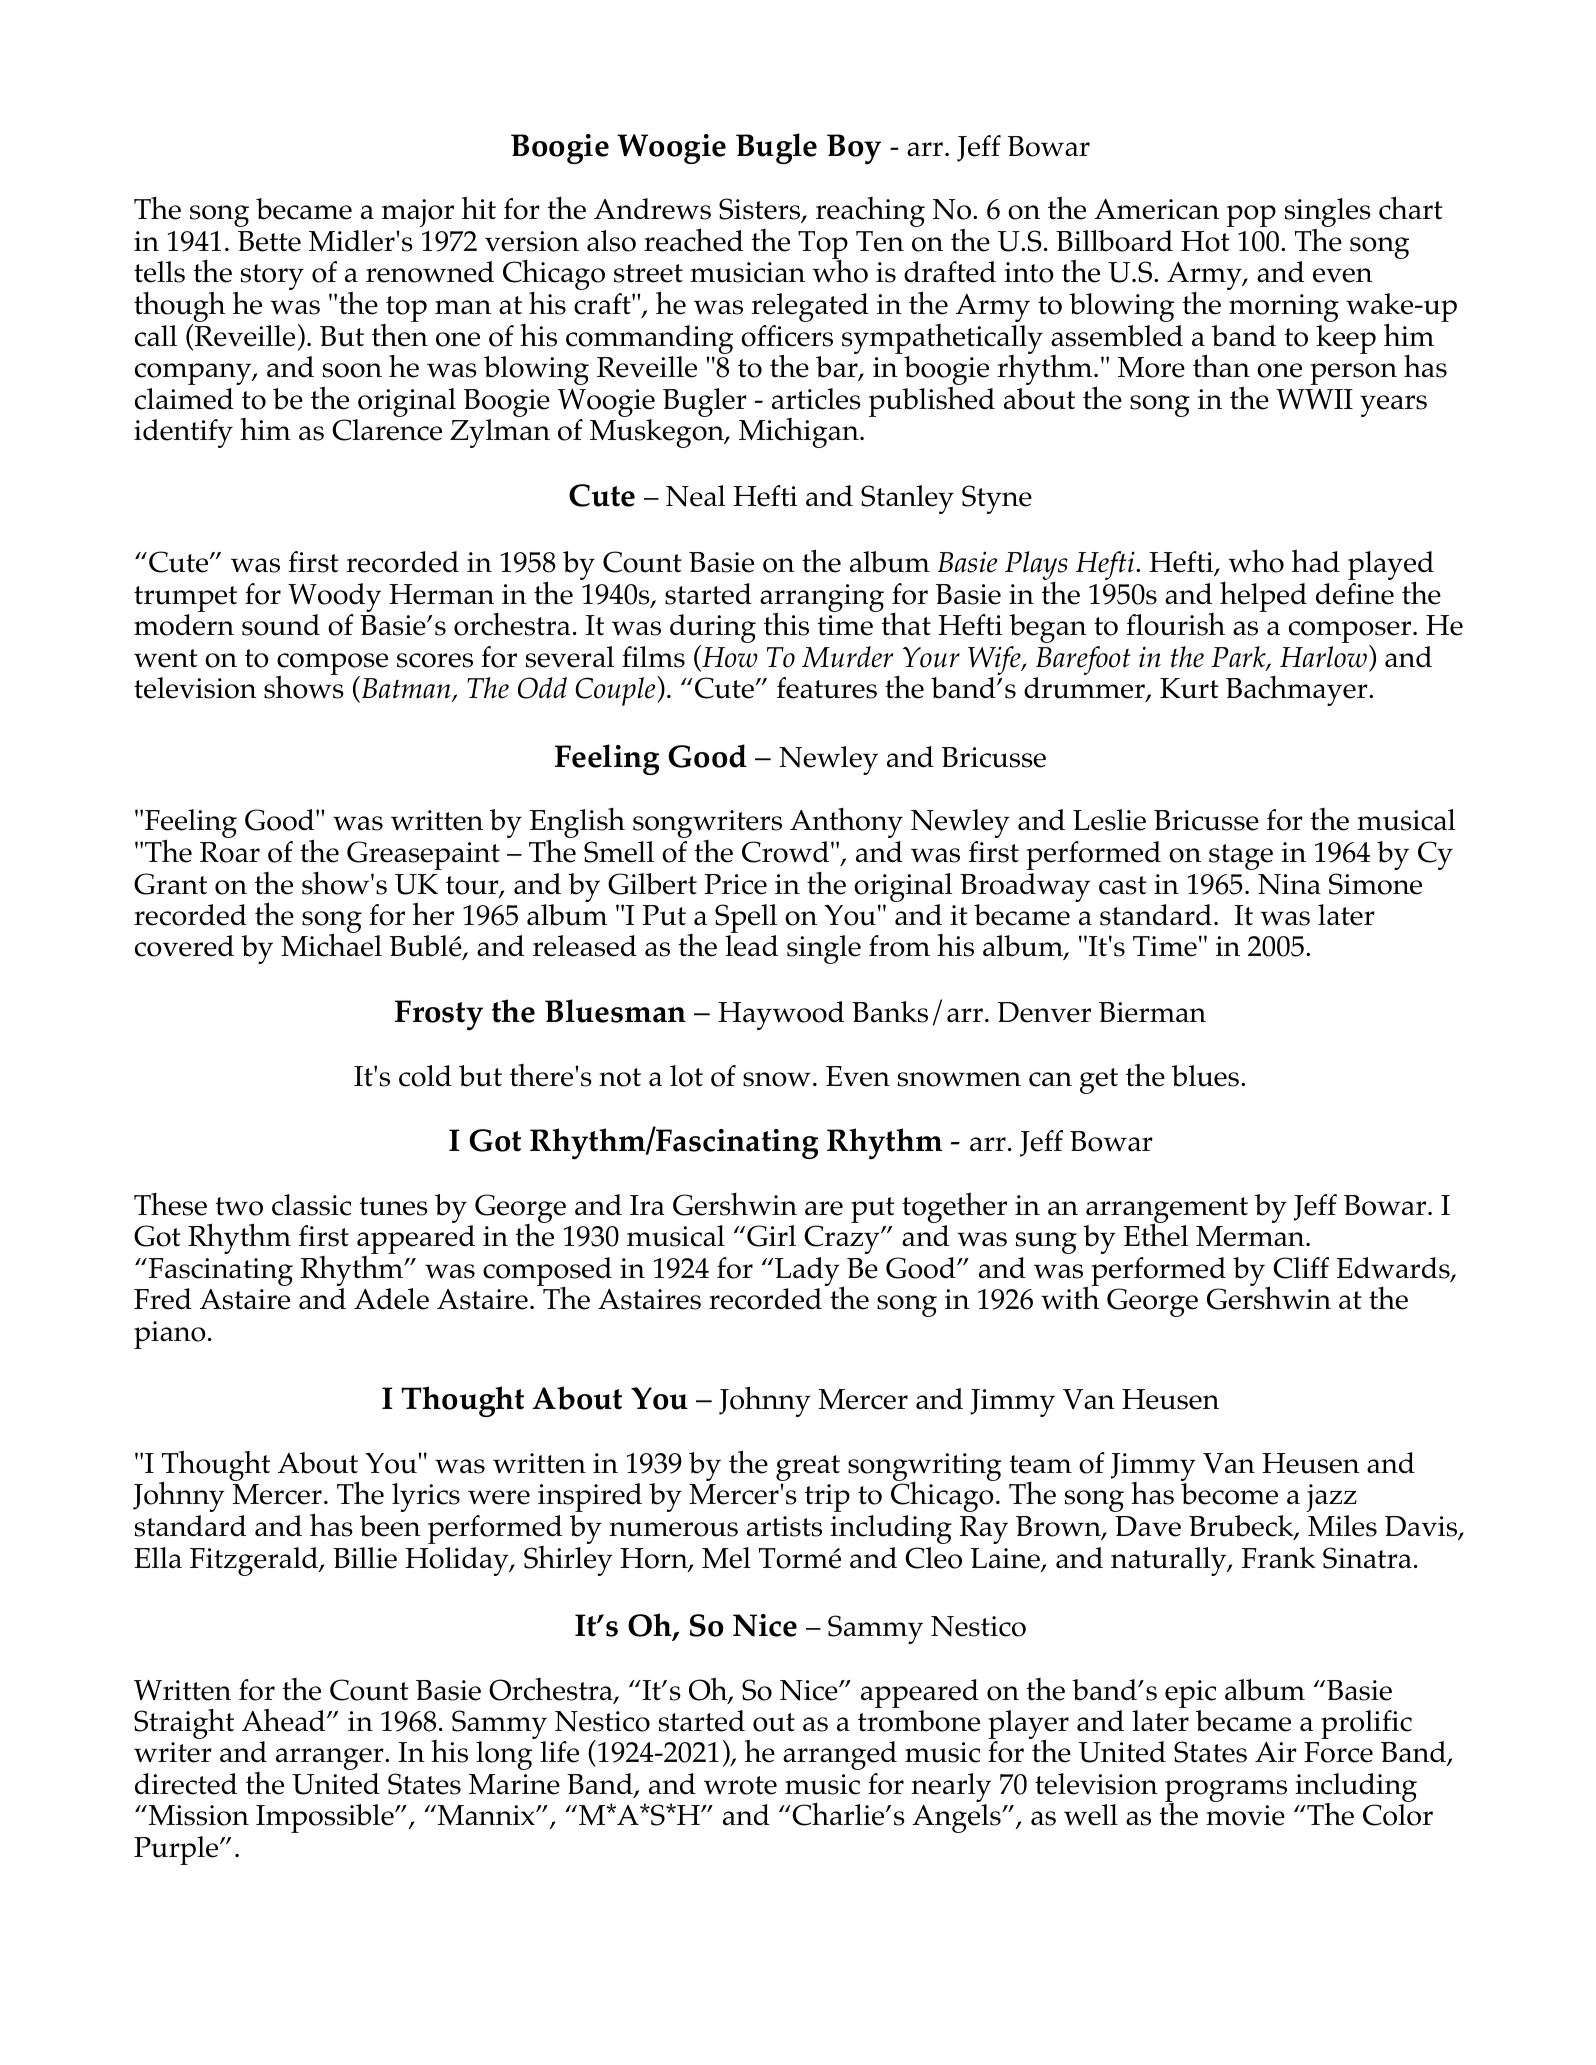 The image size is (1596, 2065). What do you see at coordinates (407, 690) in the image?
I see `Batman` at bounding box center [407, 690].
